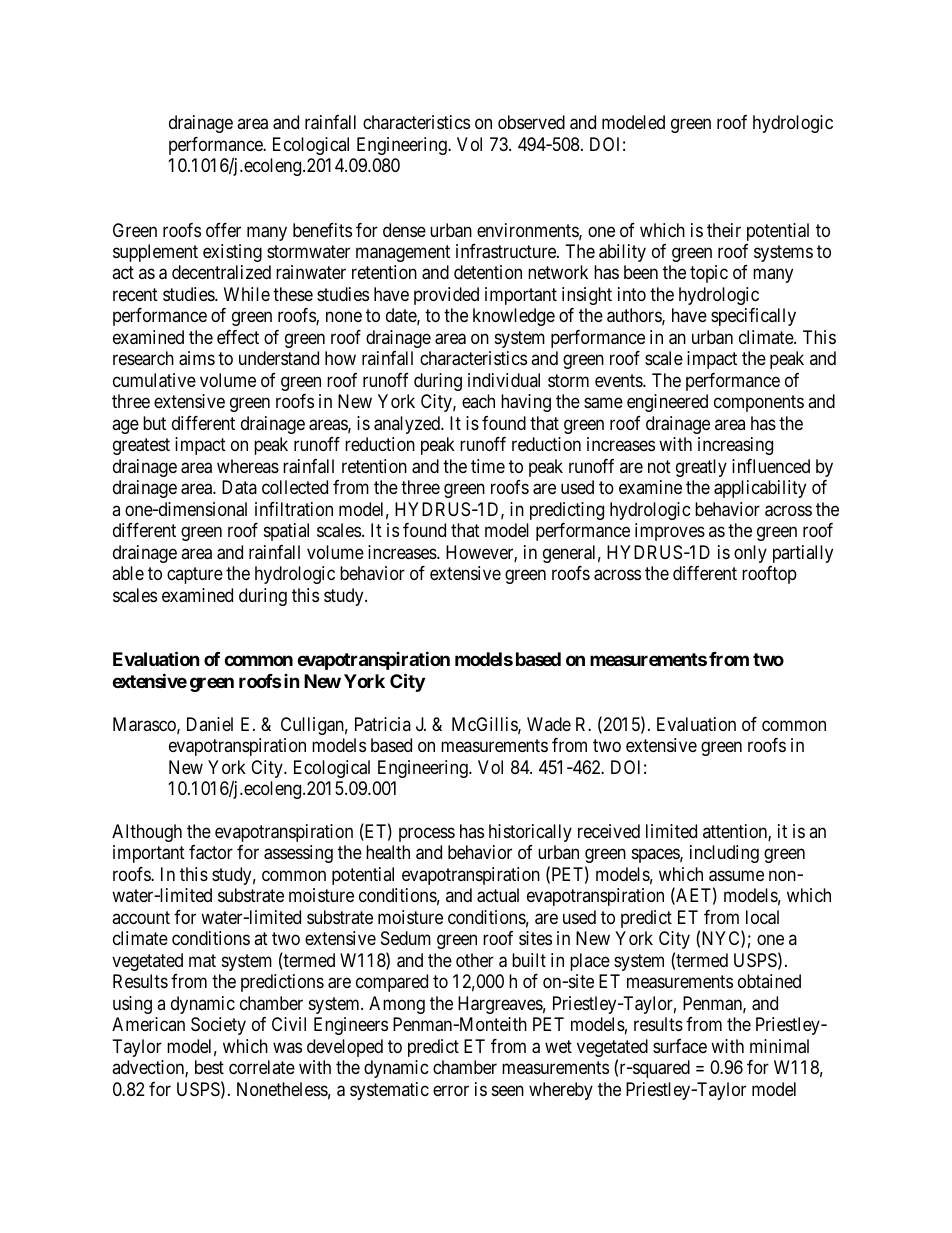 This image has height=1233, width=952. I want to click on surface, so click(680, 1046).
